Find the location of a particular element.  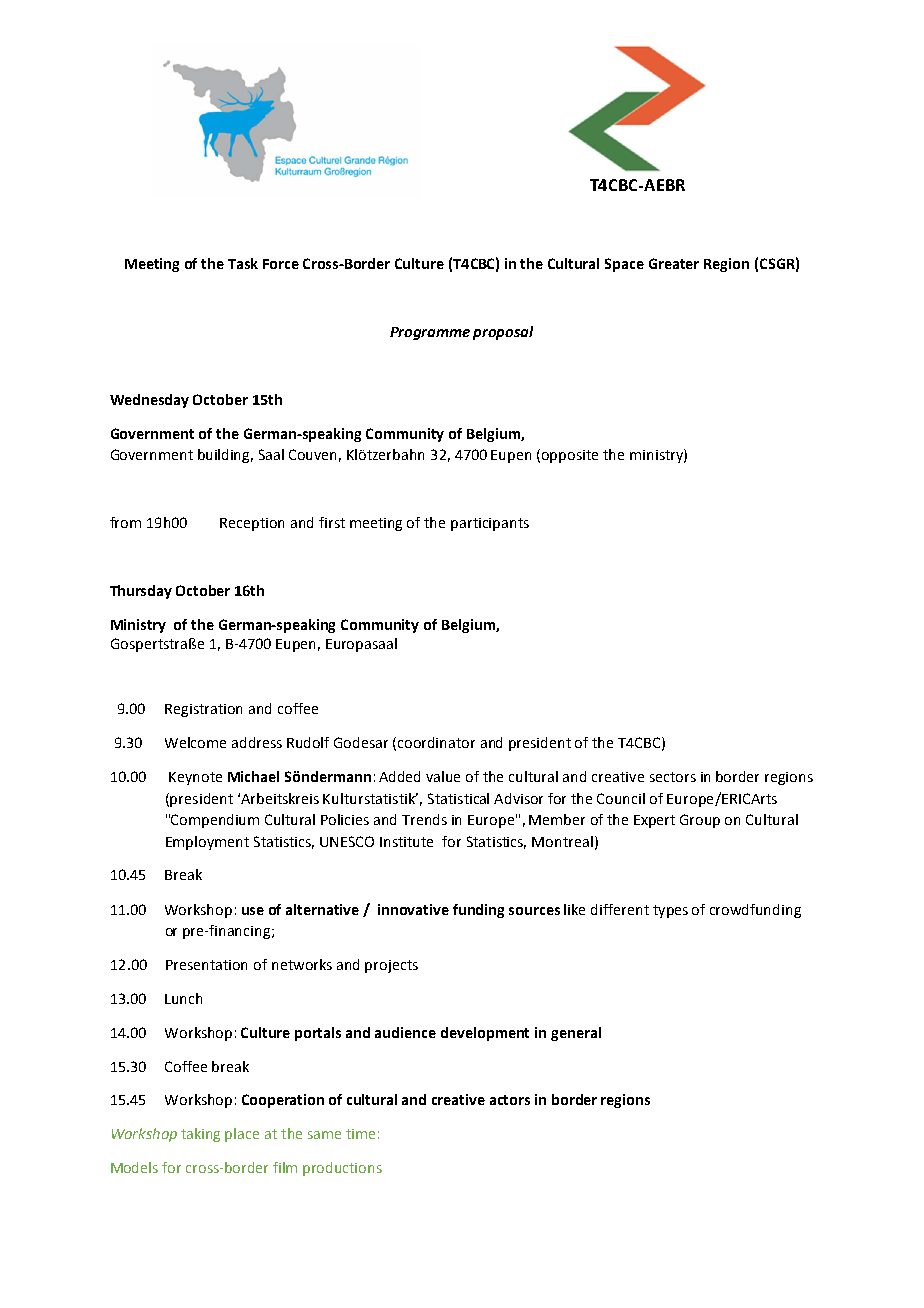

Space is located at coordinates (624, 265).
